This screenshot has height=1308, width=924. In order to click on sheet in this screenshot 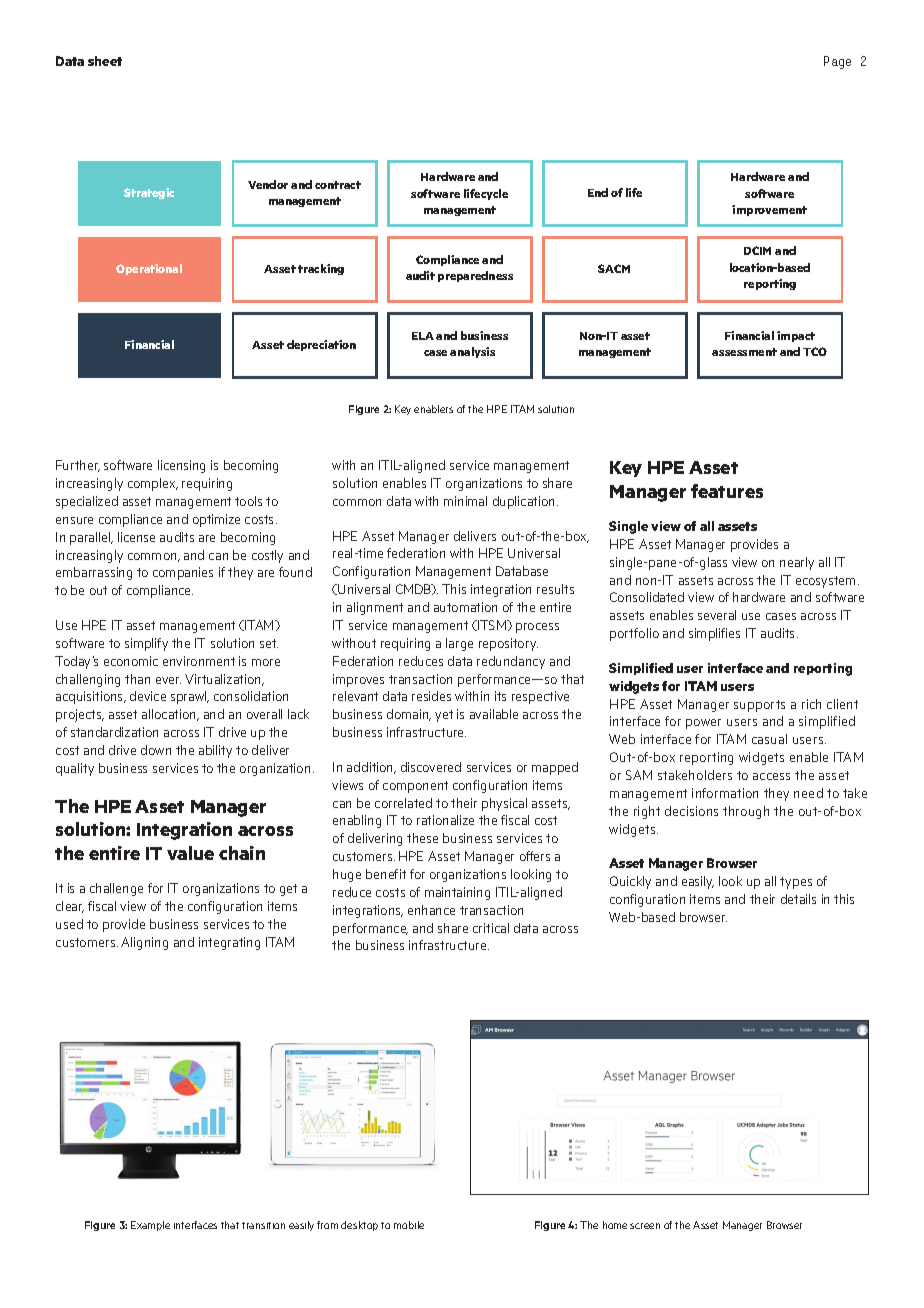, I will do `click(105, 61)`.
